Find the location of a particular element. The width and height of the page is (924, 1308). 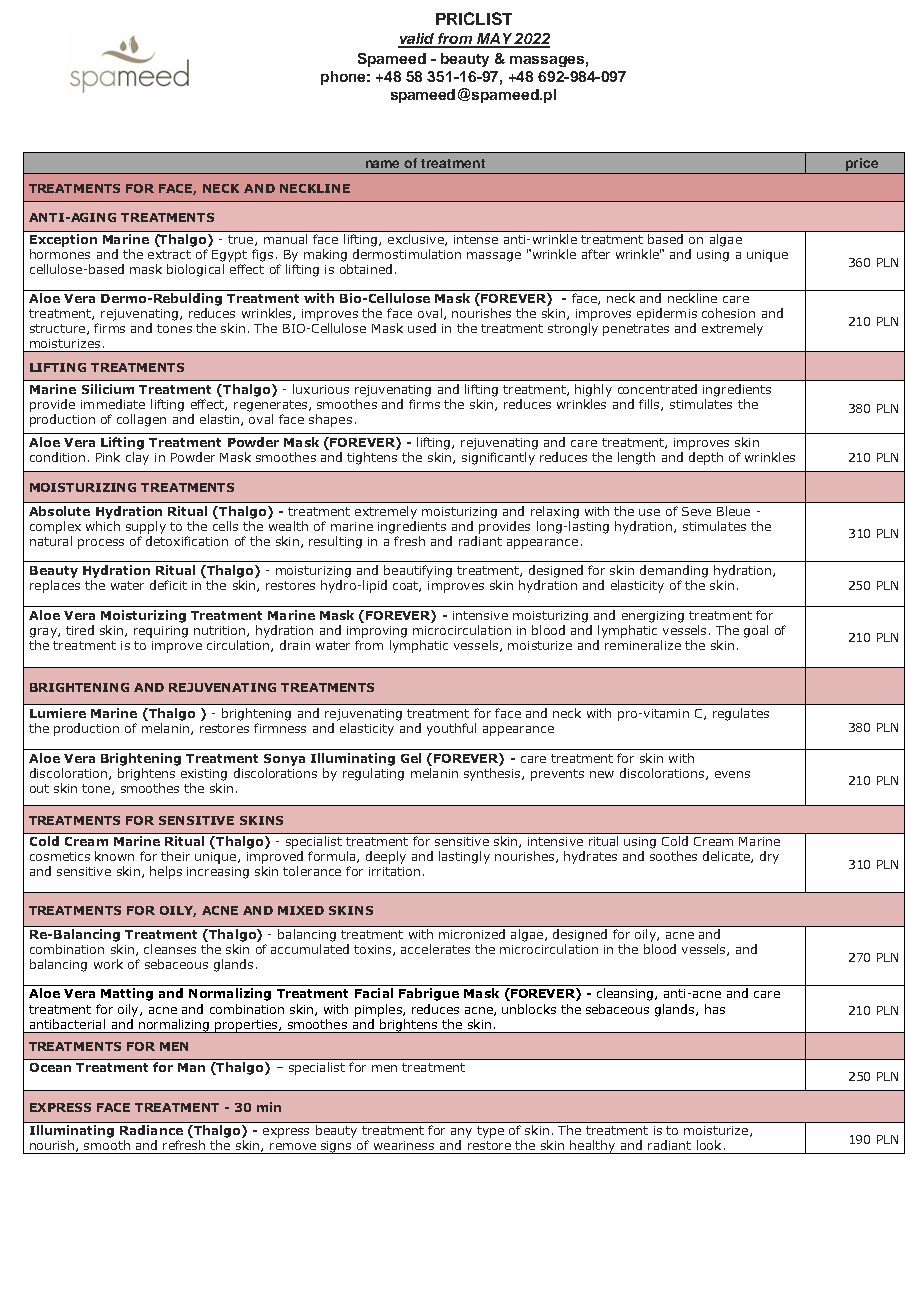

known is located at coordinates (114, 856).
